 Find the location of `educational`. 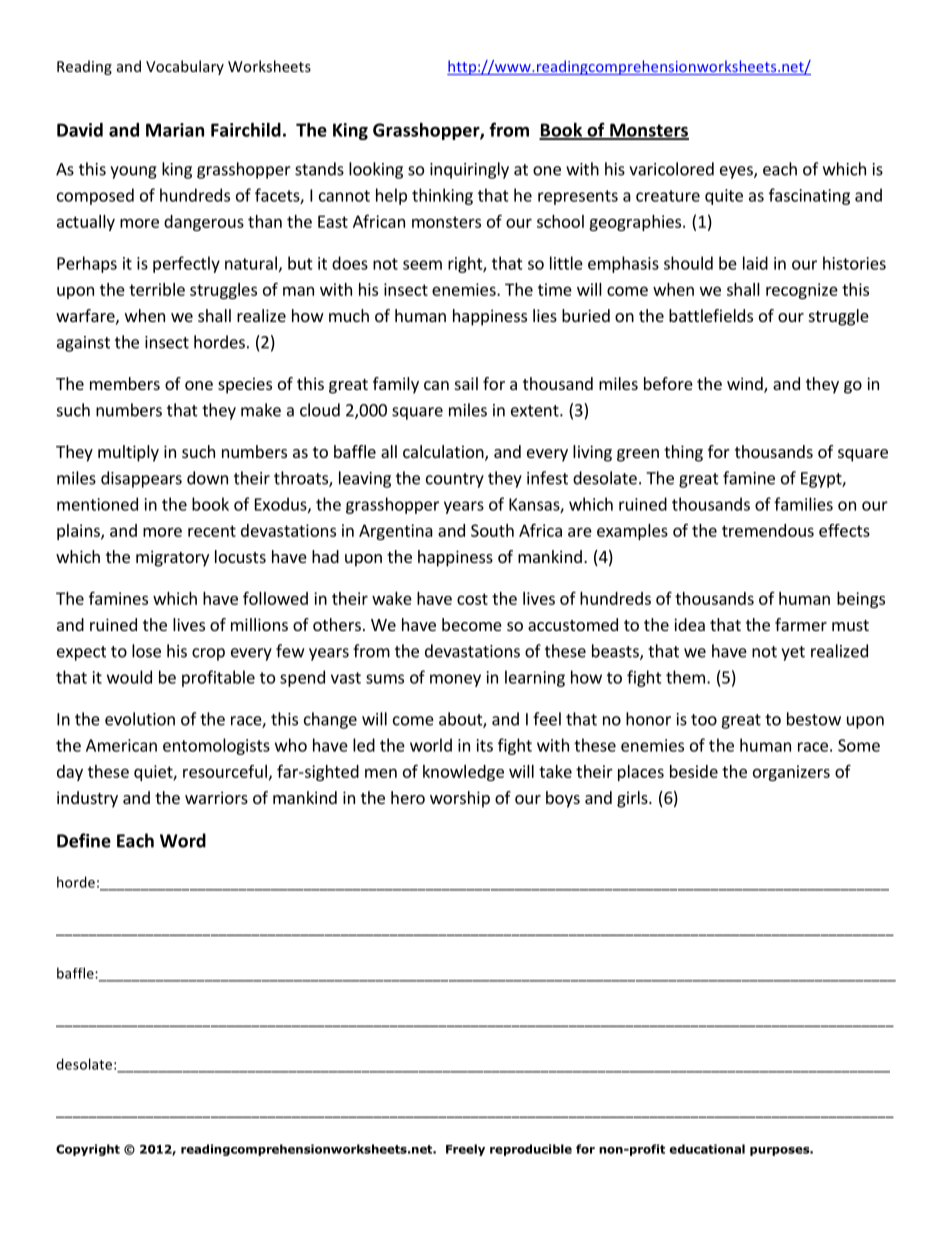

educational is located at coordinates (707, 1149).
